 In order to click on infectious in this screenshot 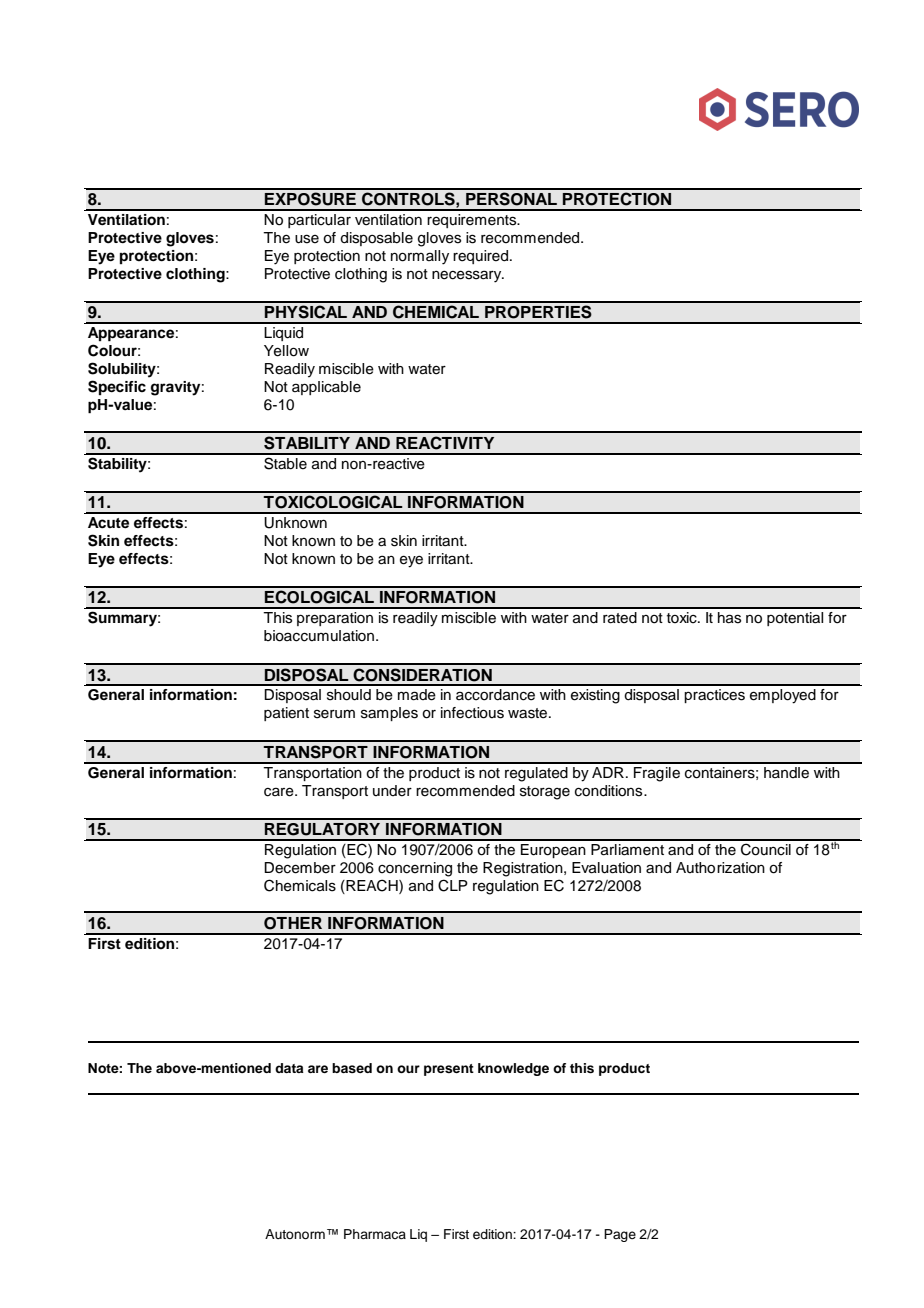, I will do `click(472, 713)`.
